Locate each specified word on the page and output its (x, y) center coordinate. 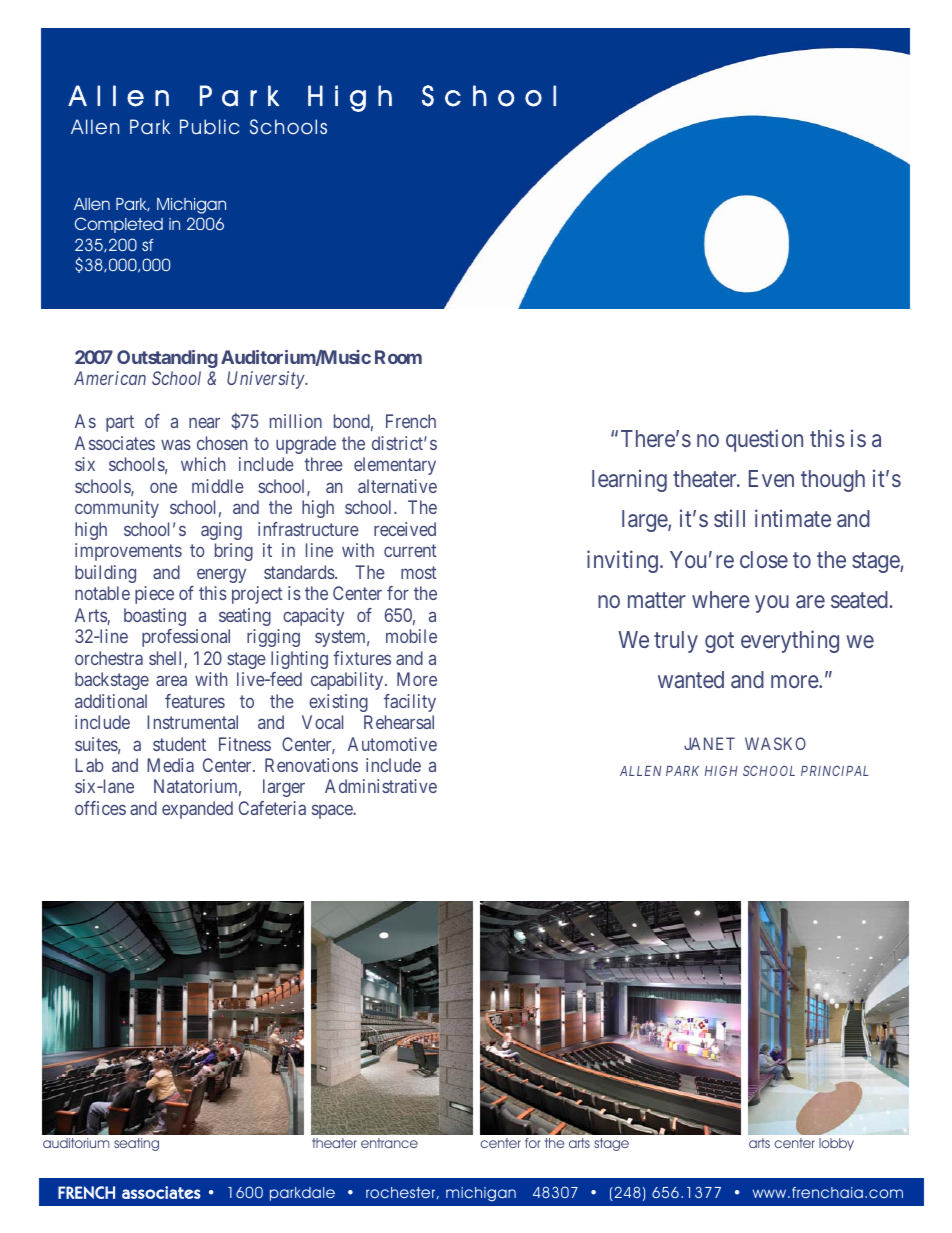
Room (398, 357)
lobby (836, 1144)
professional (186, 638)
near (204, 423)
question (764, 440)
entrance (389, 1143)
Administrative (381, 786)
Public (209, 127)
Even (771, 478)
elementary (395, 466)
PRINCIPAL (834, 771)
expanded (197, 810)
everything (790, 641)
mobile (411, 636)
